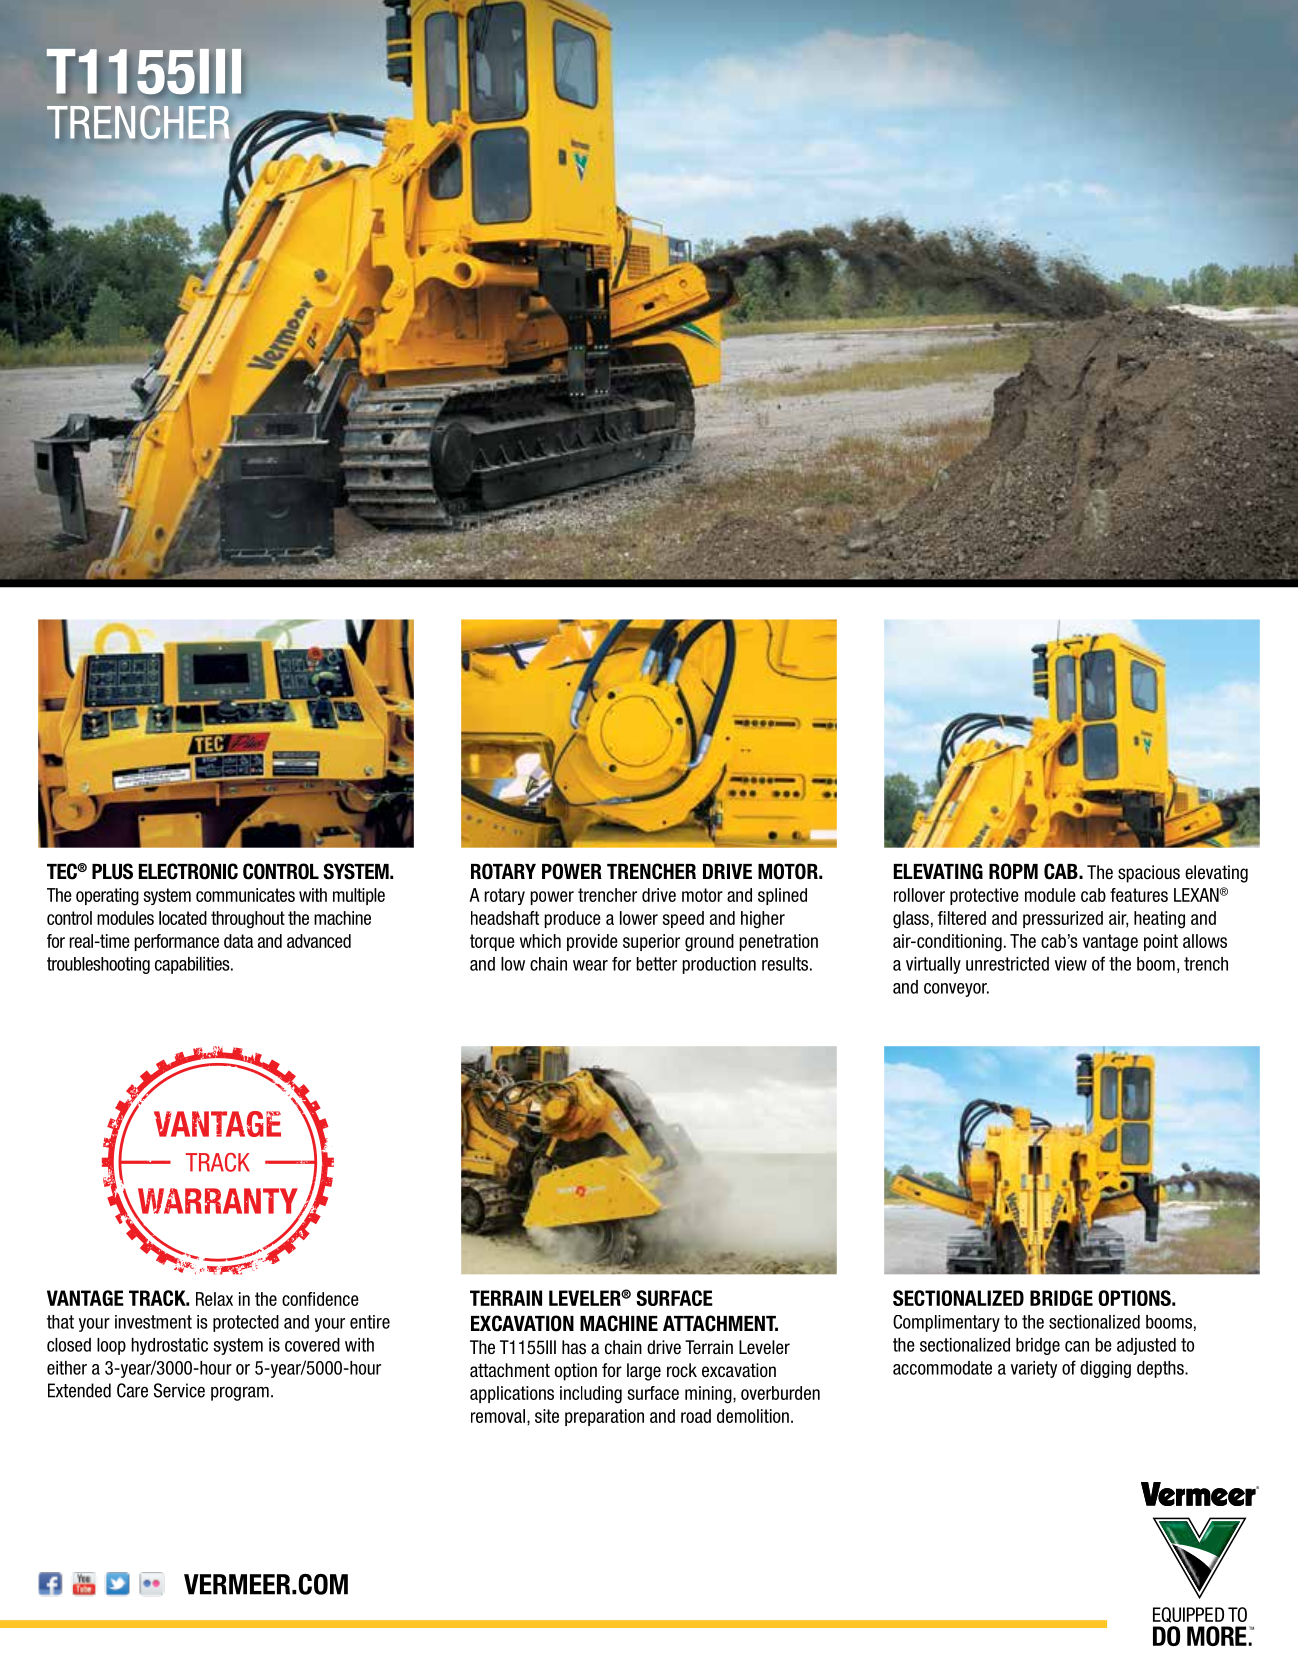  Describe the element at coordinates (179, 1390) in the document. I see `Service` at that location.
